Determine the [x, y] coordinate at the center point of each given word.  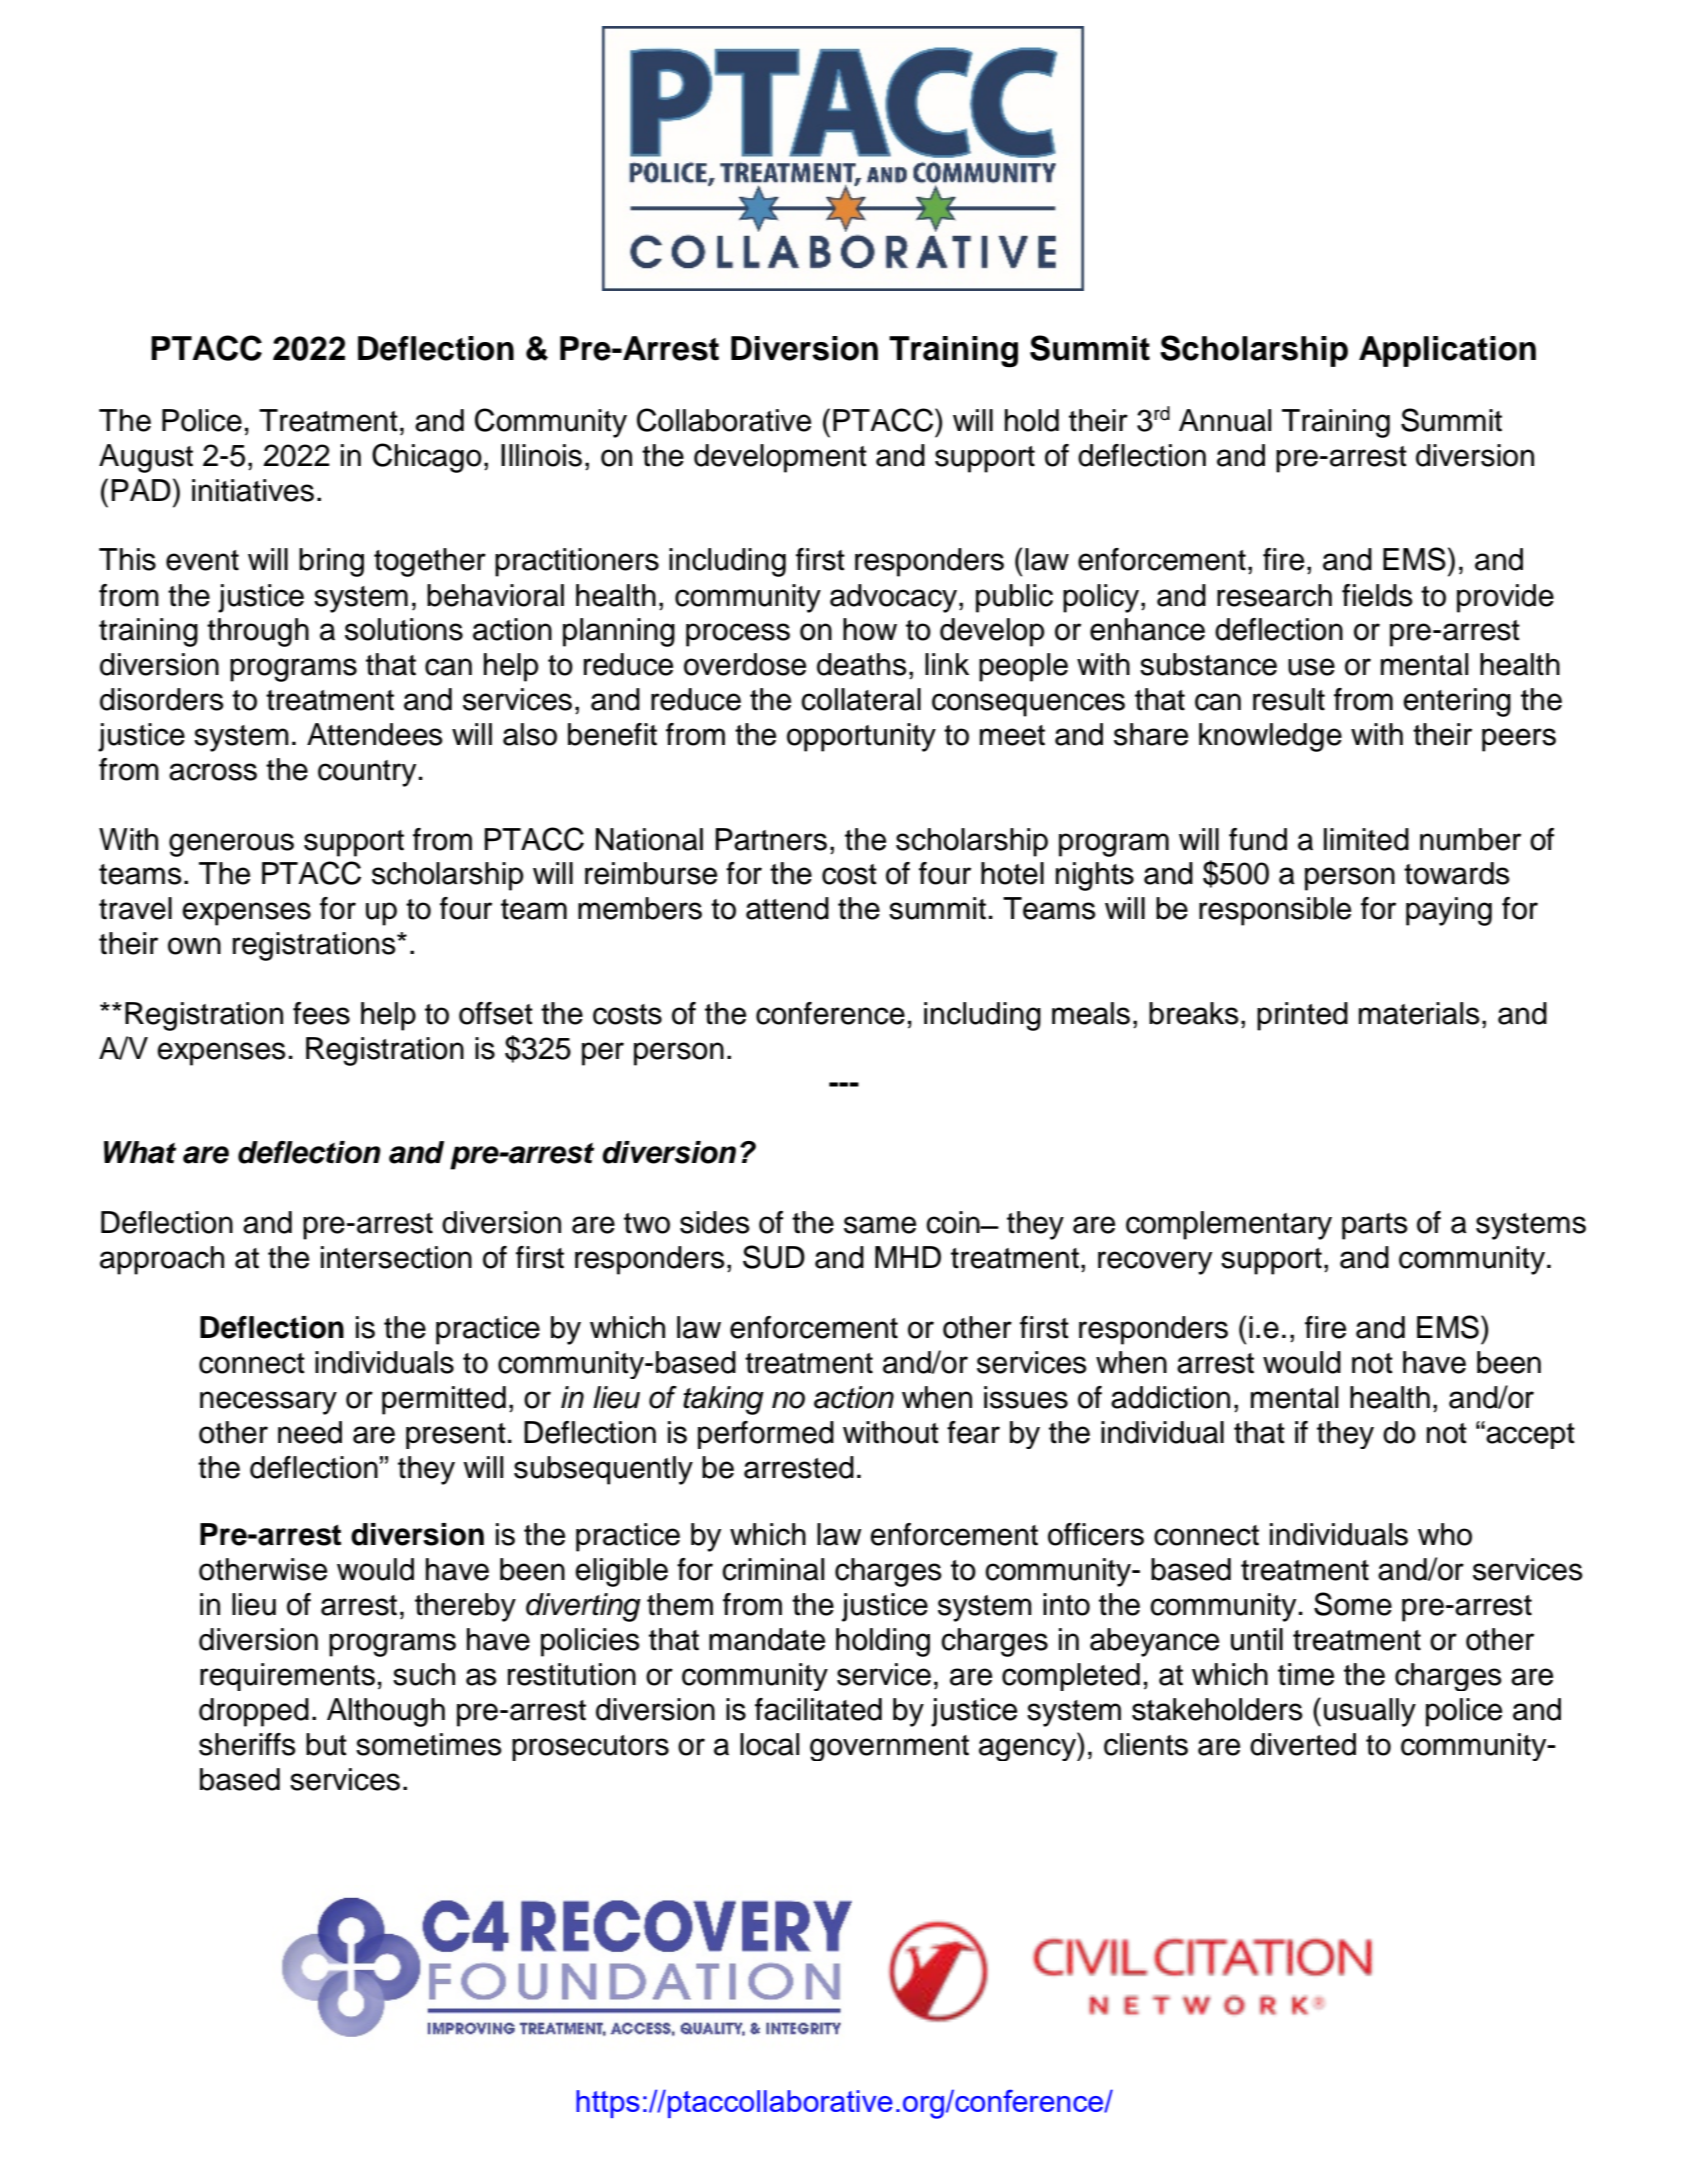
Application [1447, 351]
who [1445, 1534]
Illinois [541, 455]
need [310, 1432]
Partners [771, 839]
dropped [254, 1712]
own [194, 946]
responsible [1275, 911]
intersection [396, 1257]
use [1311, 667]
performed [766, 1435]
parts [1375, 1226]
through [258, 632]
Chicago [427, 458]
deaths [862, 664]
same [880, 1225]
